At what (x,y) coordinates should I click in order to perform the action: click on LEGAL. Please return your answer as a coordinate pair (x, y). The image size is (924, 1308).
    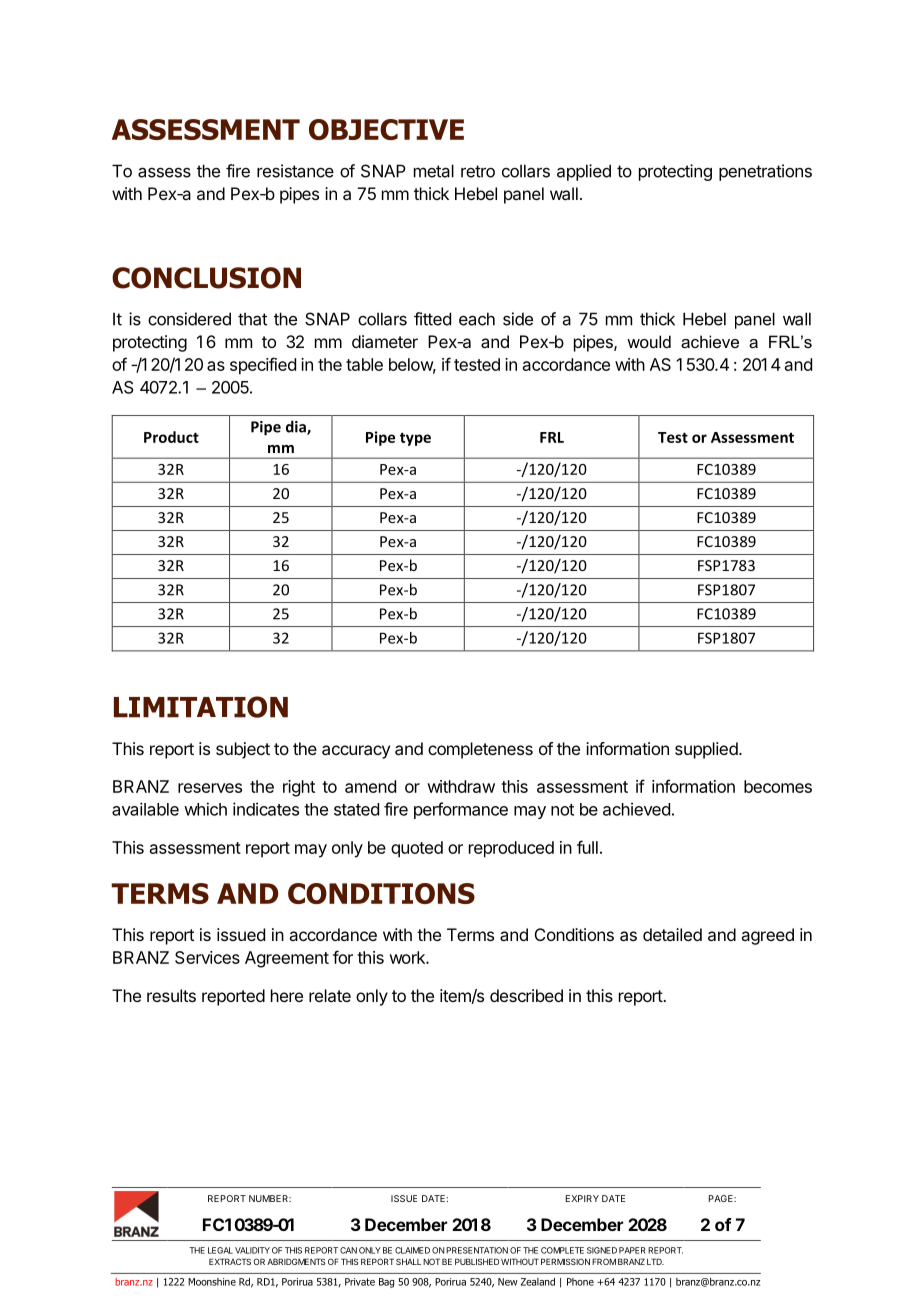
    Looking at the image, I should click on (220, 1250).
